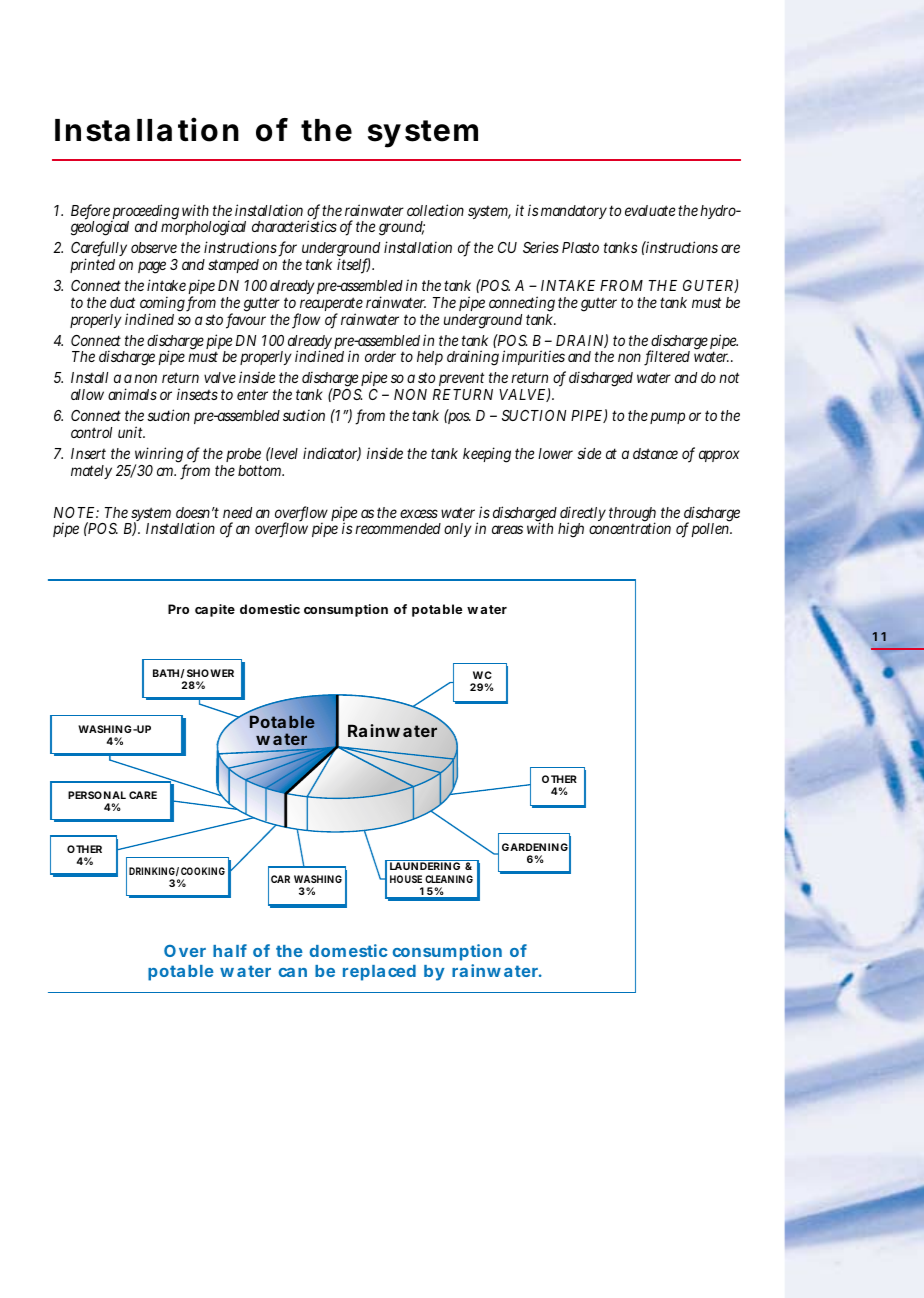  Describe the element at coordinates (230, 950) in the image. I see `half` at that location.
